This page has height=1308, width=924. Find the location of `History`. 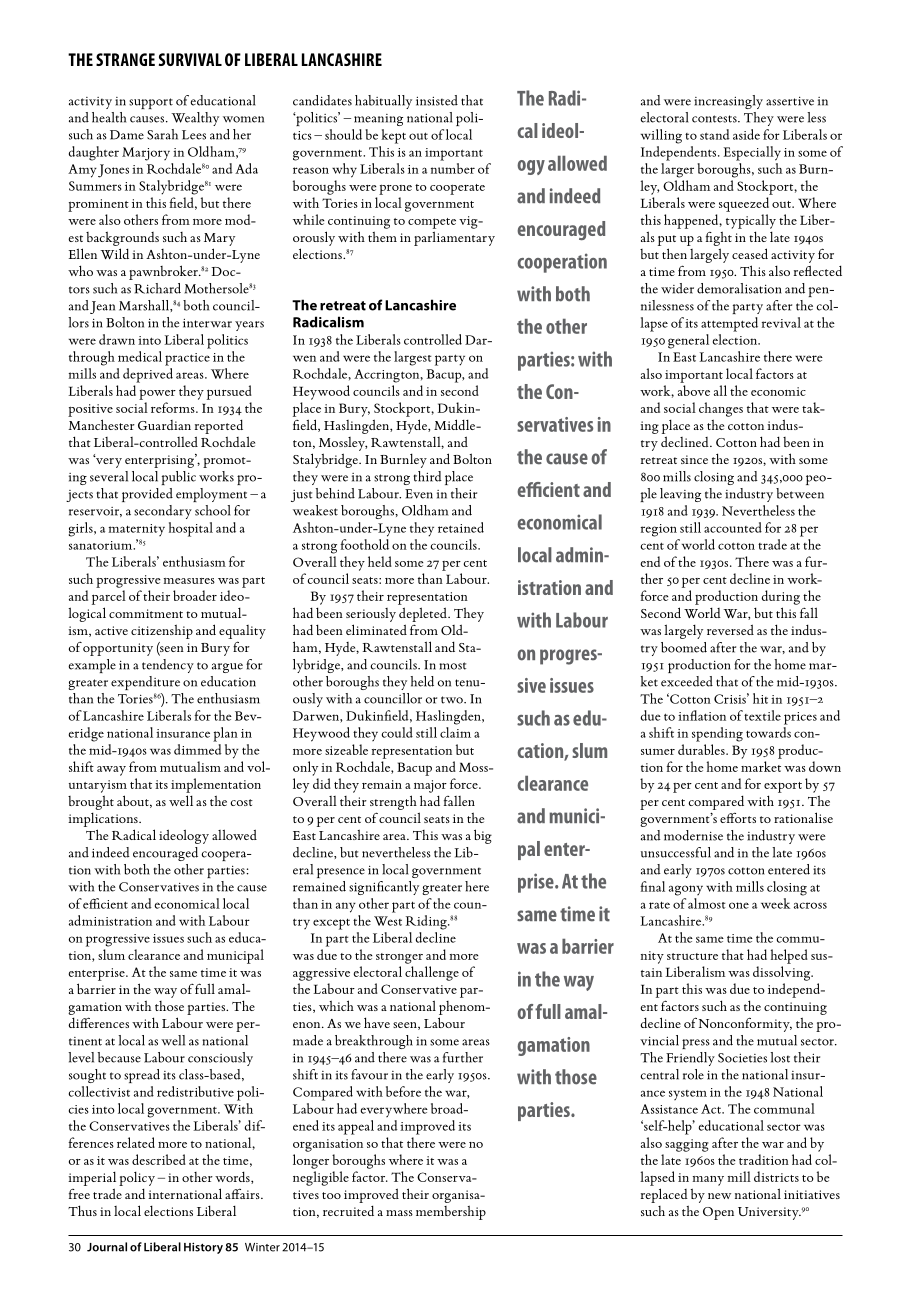

History is located at coordinates (203, 1248).
